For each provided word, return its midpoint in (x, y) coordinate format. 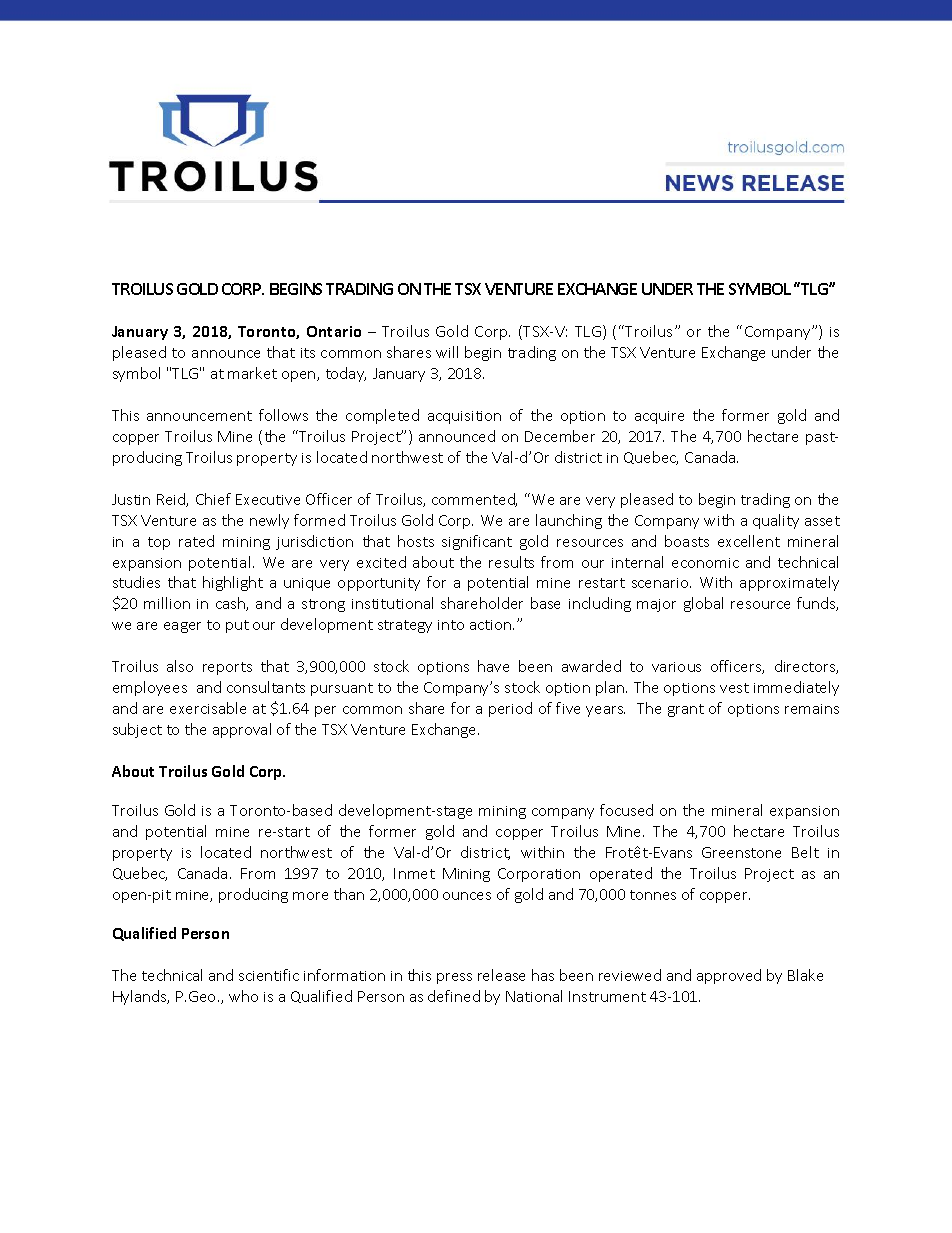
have (493, 666)
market (252, 373)
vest (734, 688)
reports (227, 668)
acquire (659, 417)
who (243, 996)
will (447, 352)
